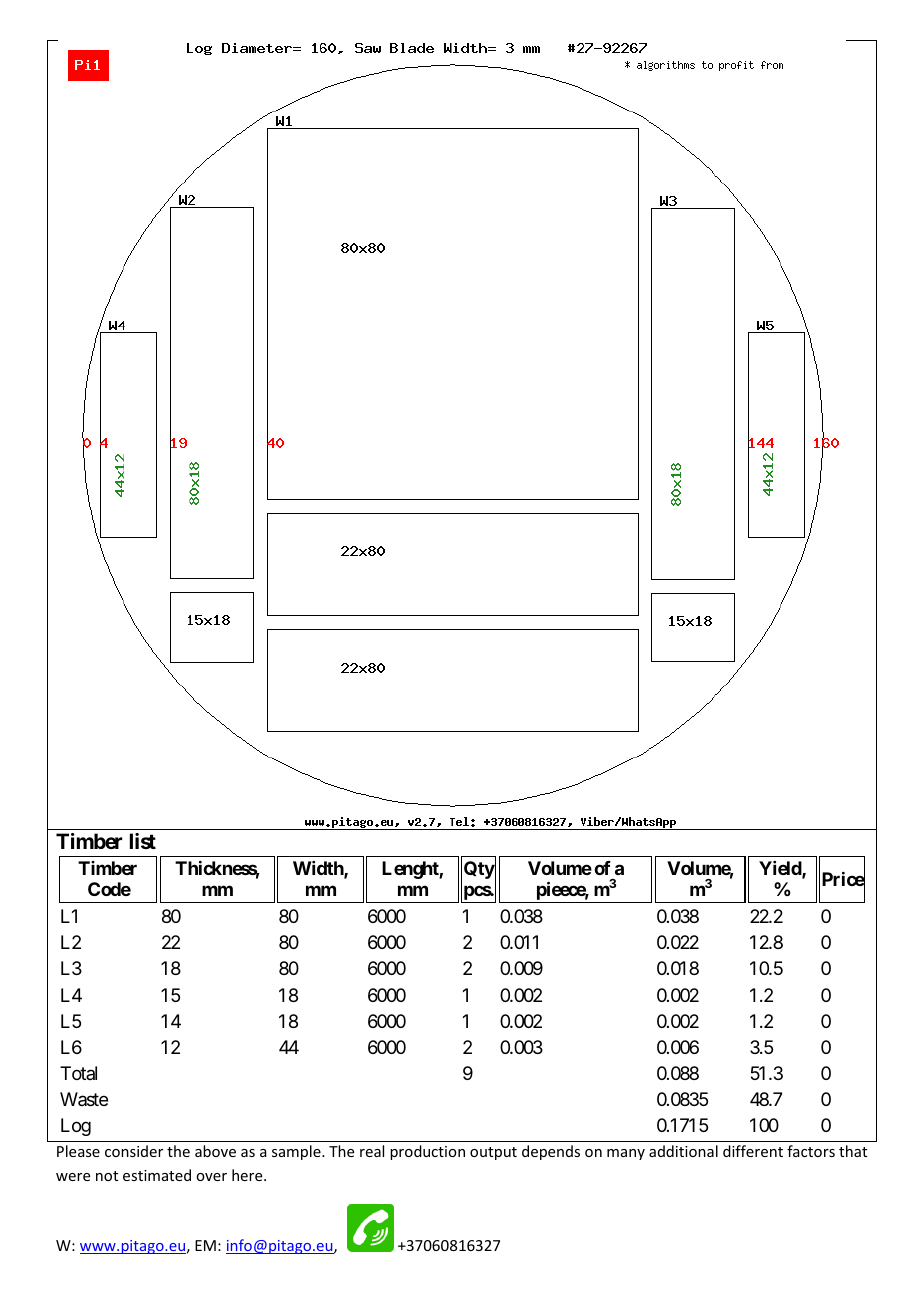  What do you see at coordinates (372, 1151) in the screenshot?
I see `real` at bounding box center [372, 1151].
